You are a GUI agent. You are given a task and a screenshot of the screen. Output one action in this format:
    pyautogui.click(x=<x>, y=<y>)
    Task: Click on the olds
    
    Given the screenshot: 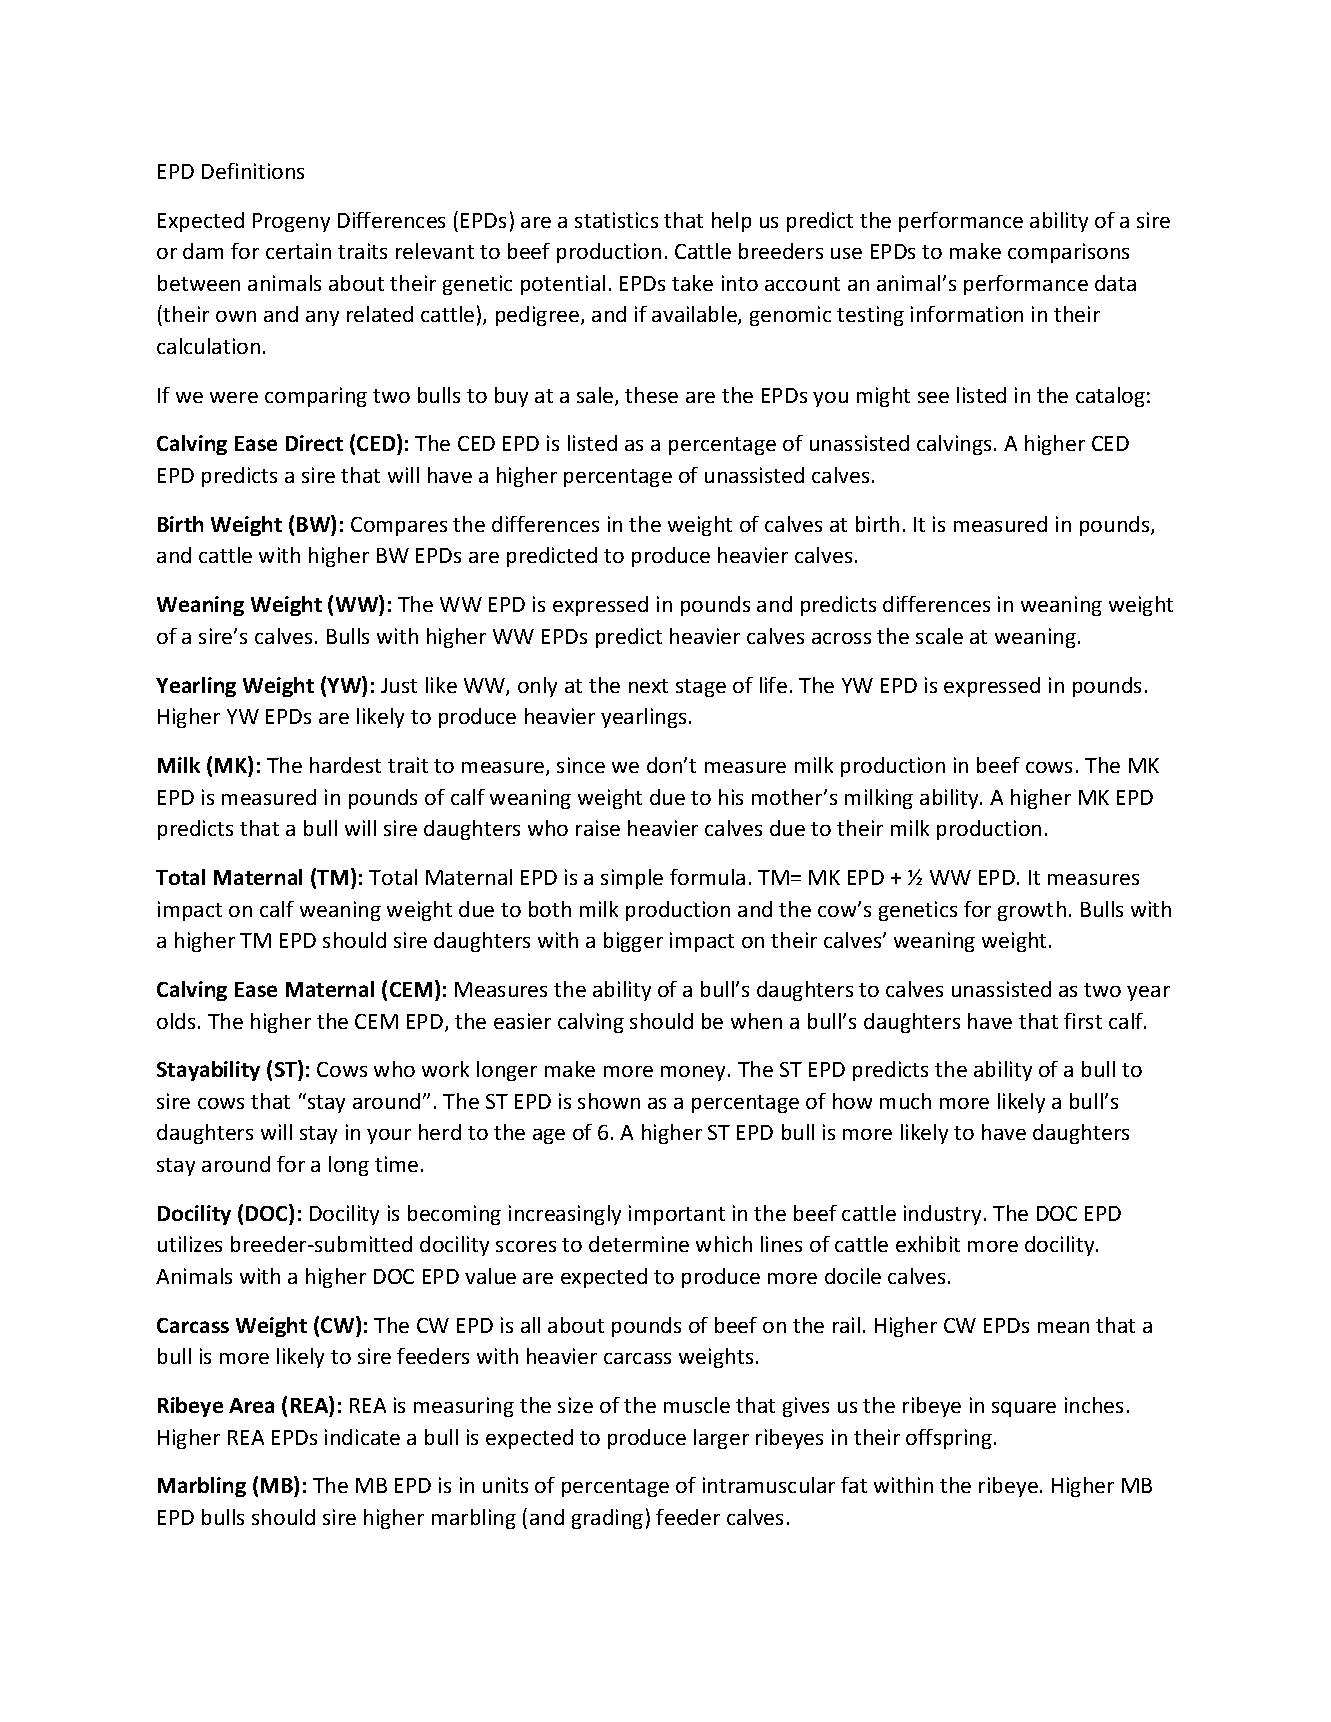 What is the action you would take?
    pyautogui.click(x=176, y=1021)
